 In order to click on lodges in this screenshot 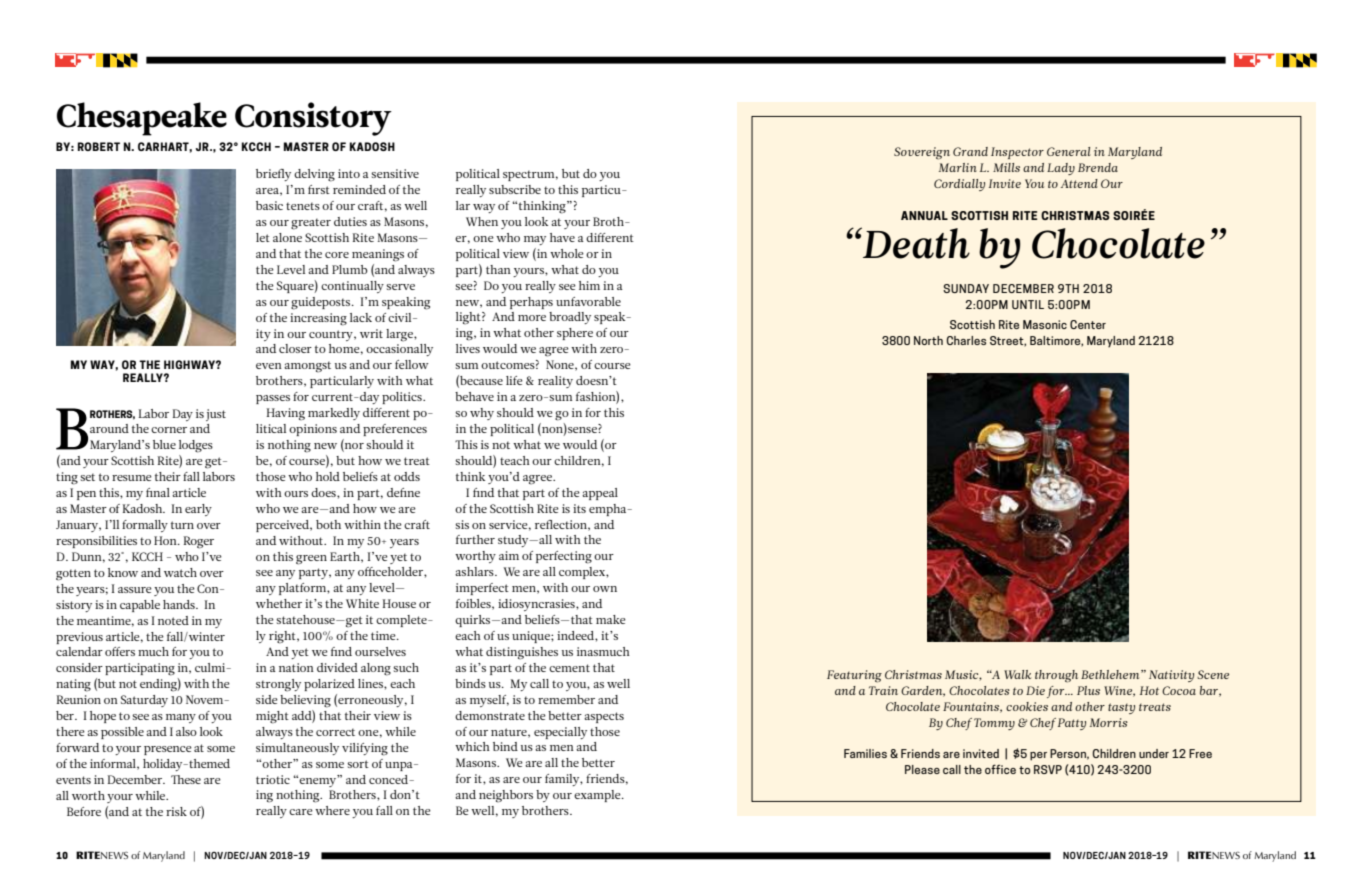, I will do `click(196, 446)`.
